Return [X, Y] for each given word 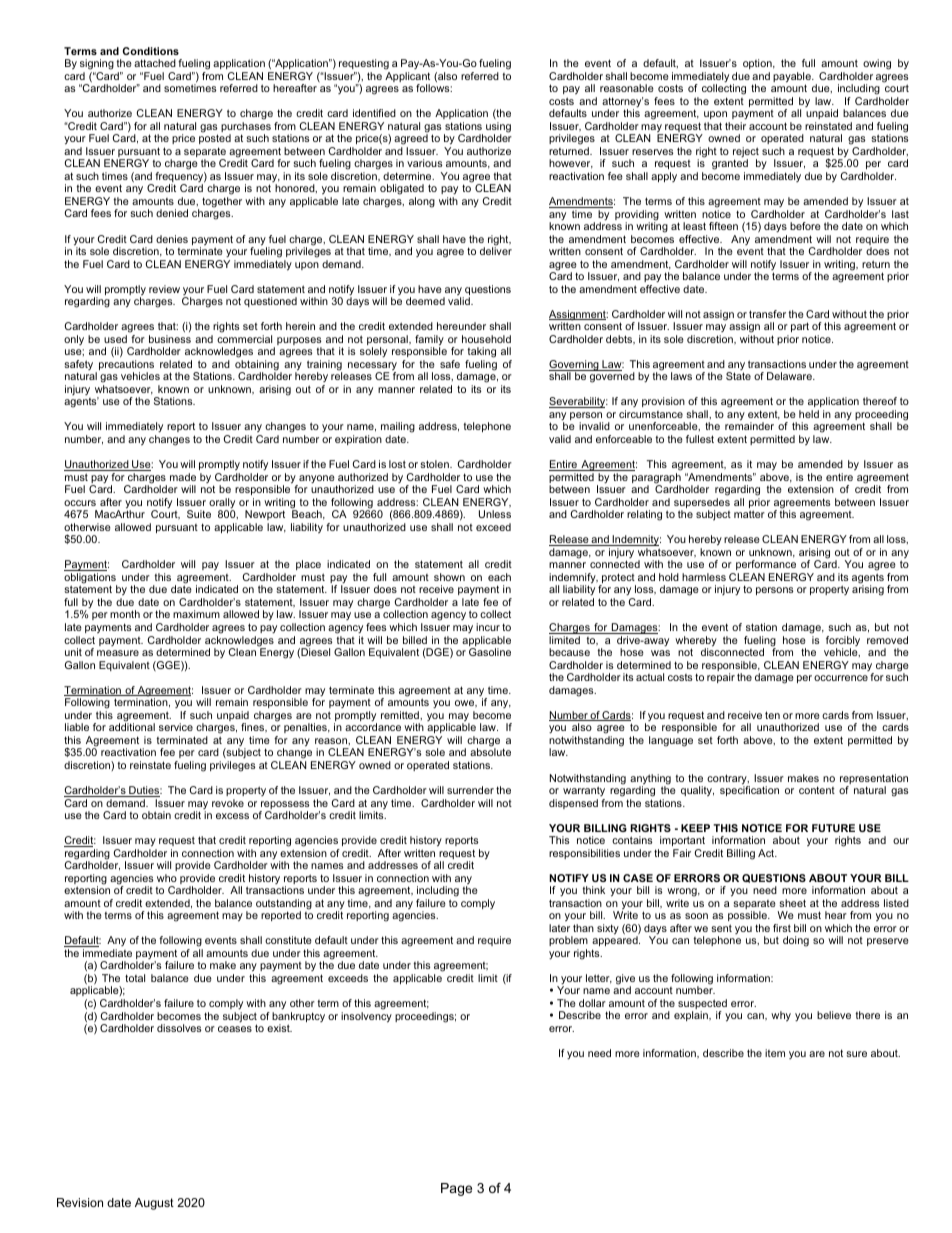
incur [488, 627]
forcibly [843, 642]
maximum [196, 614]
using [498, 128]
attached [155, 63]
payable [793, 78]
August [154, 1204]
